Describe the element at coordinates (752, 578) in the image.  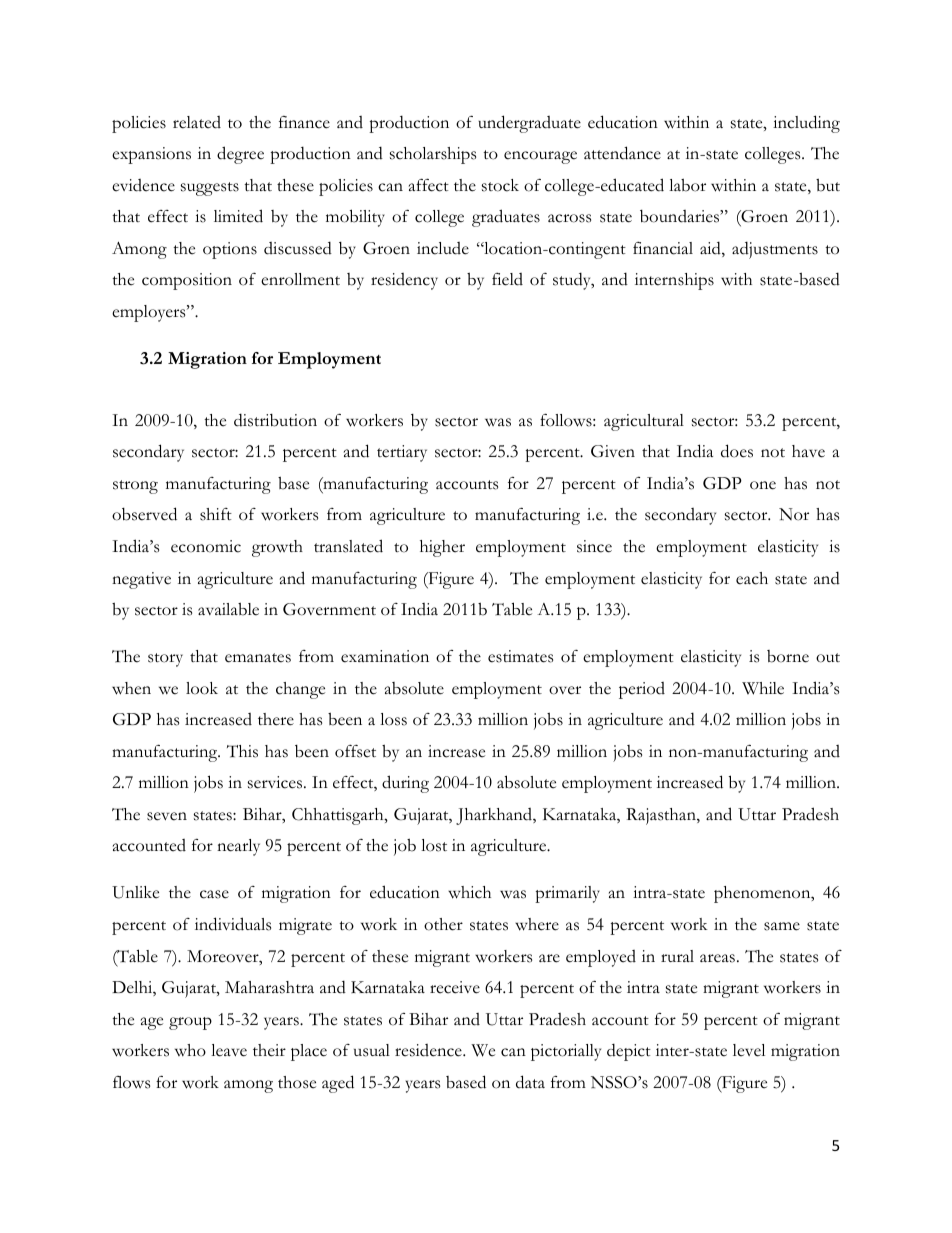
I see `each` at that location.
